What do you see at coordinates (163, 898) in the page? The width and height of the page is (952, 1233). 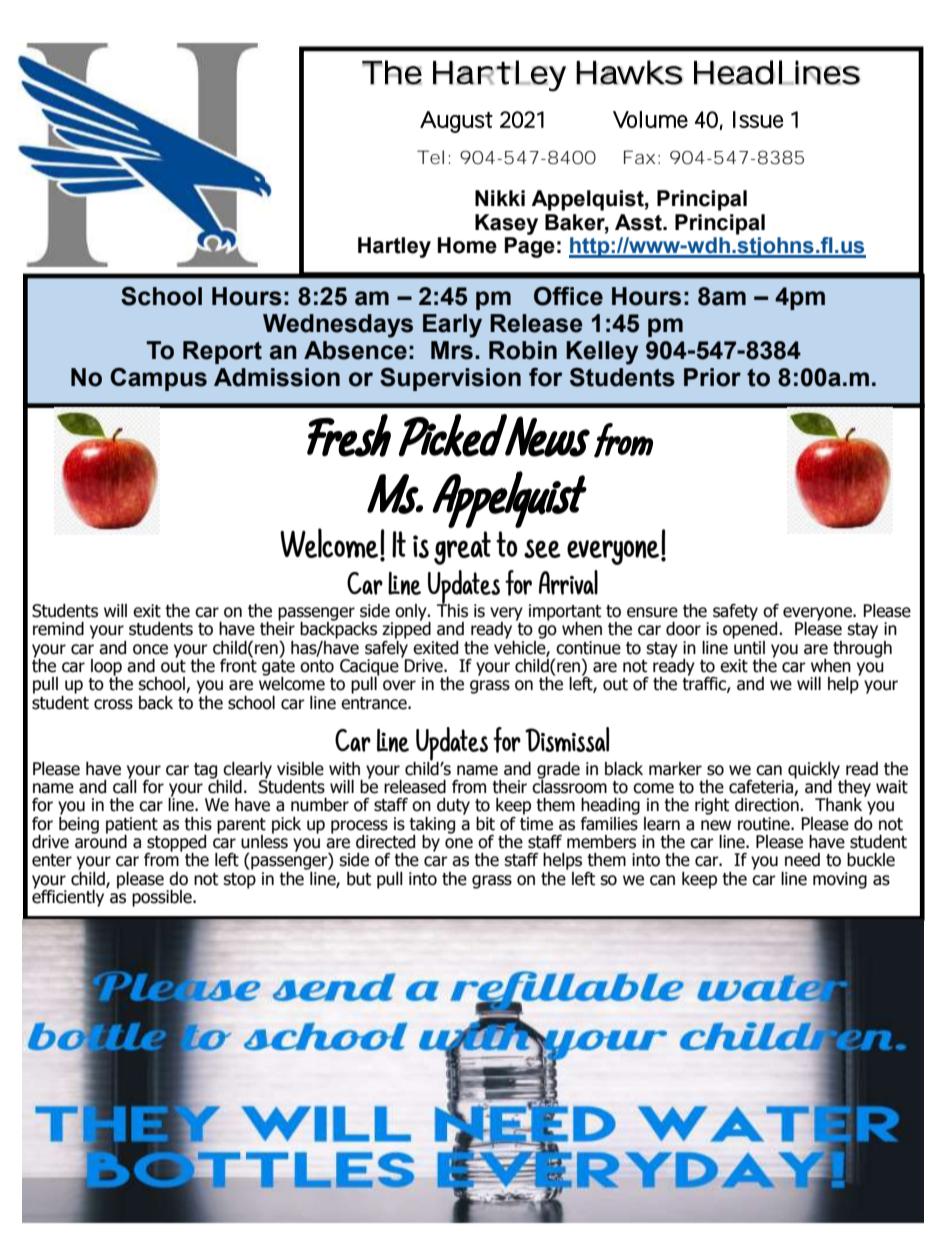 I see `possible` at bounding box center [163, 898].
